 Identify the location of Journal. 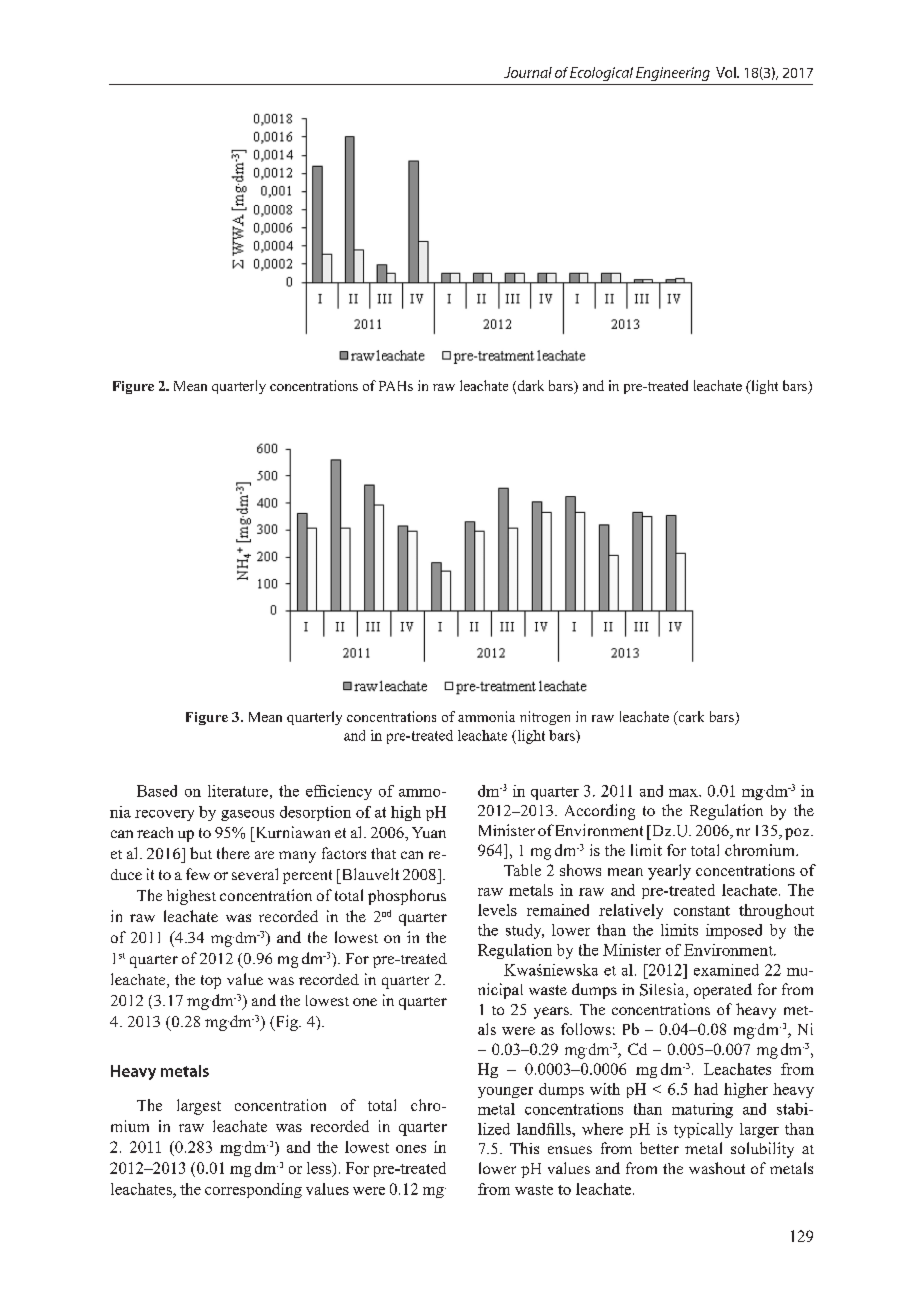
(528, 72).
